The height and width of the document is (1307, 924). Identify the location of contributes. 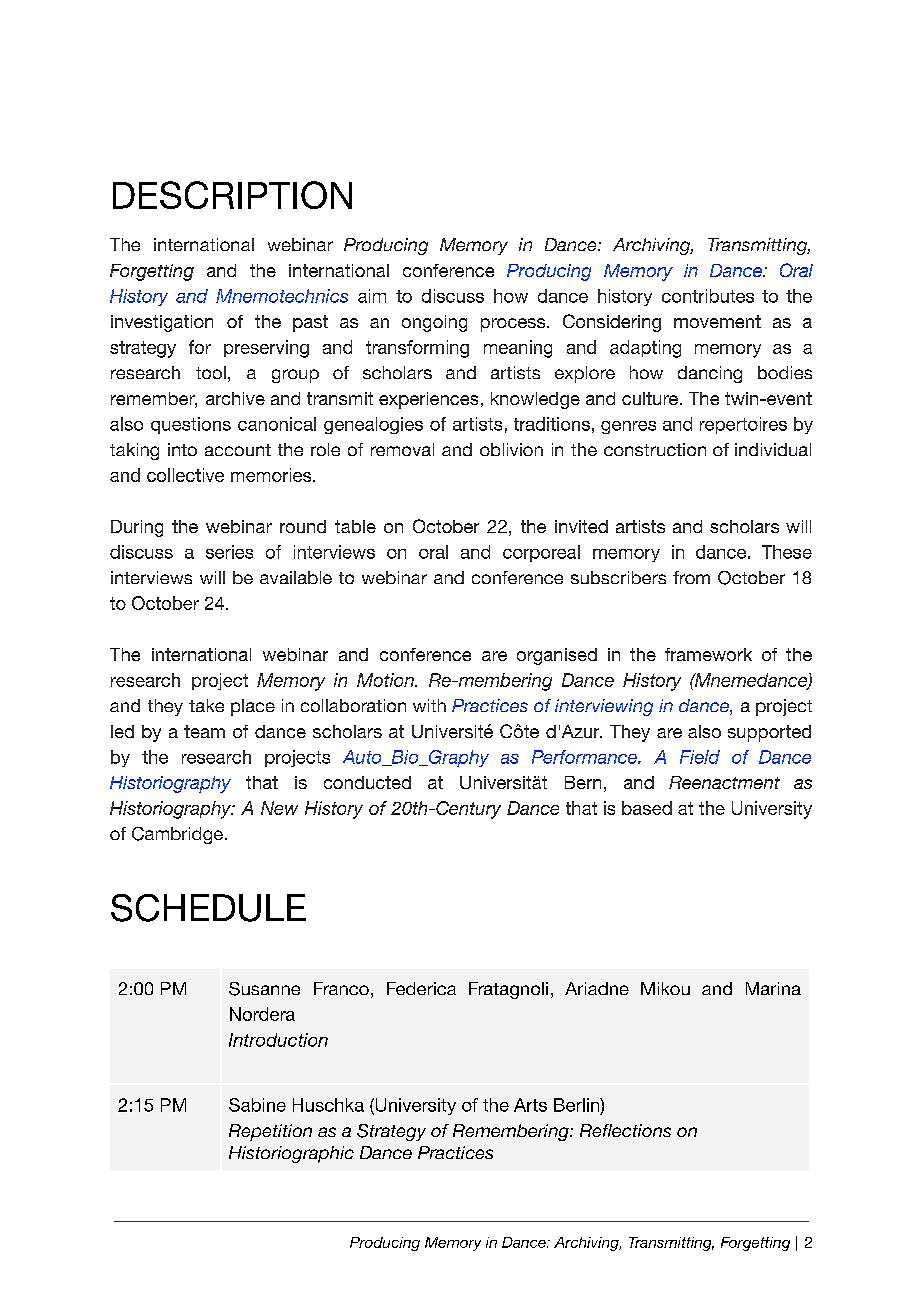
(708, 296).
